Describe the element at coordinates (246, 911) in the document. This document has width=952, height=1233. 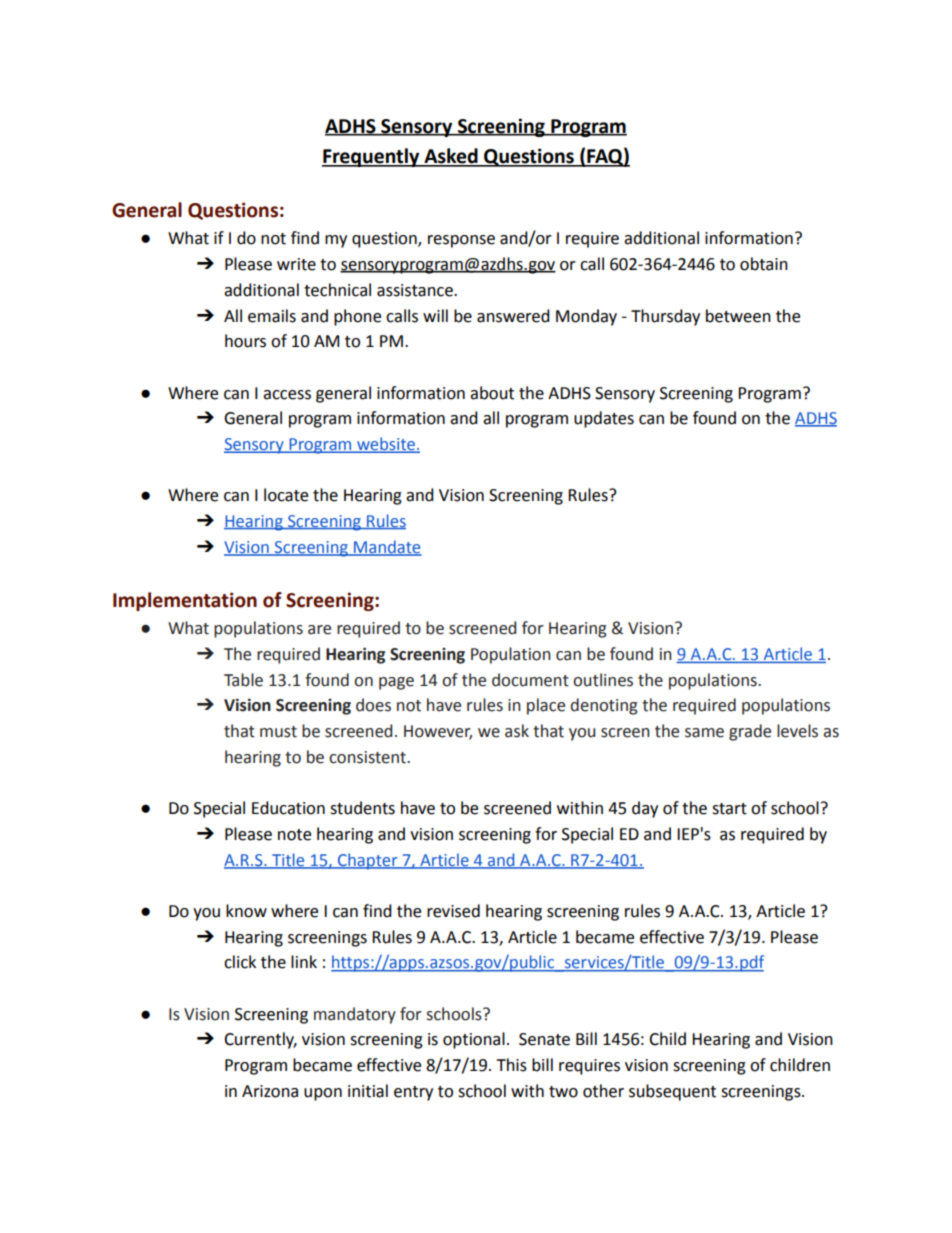
I see `know` at that location.
